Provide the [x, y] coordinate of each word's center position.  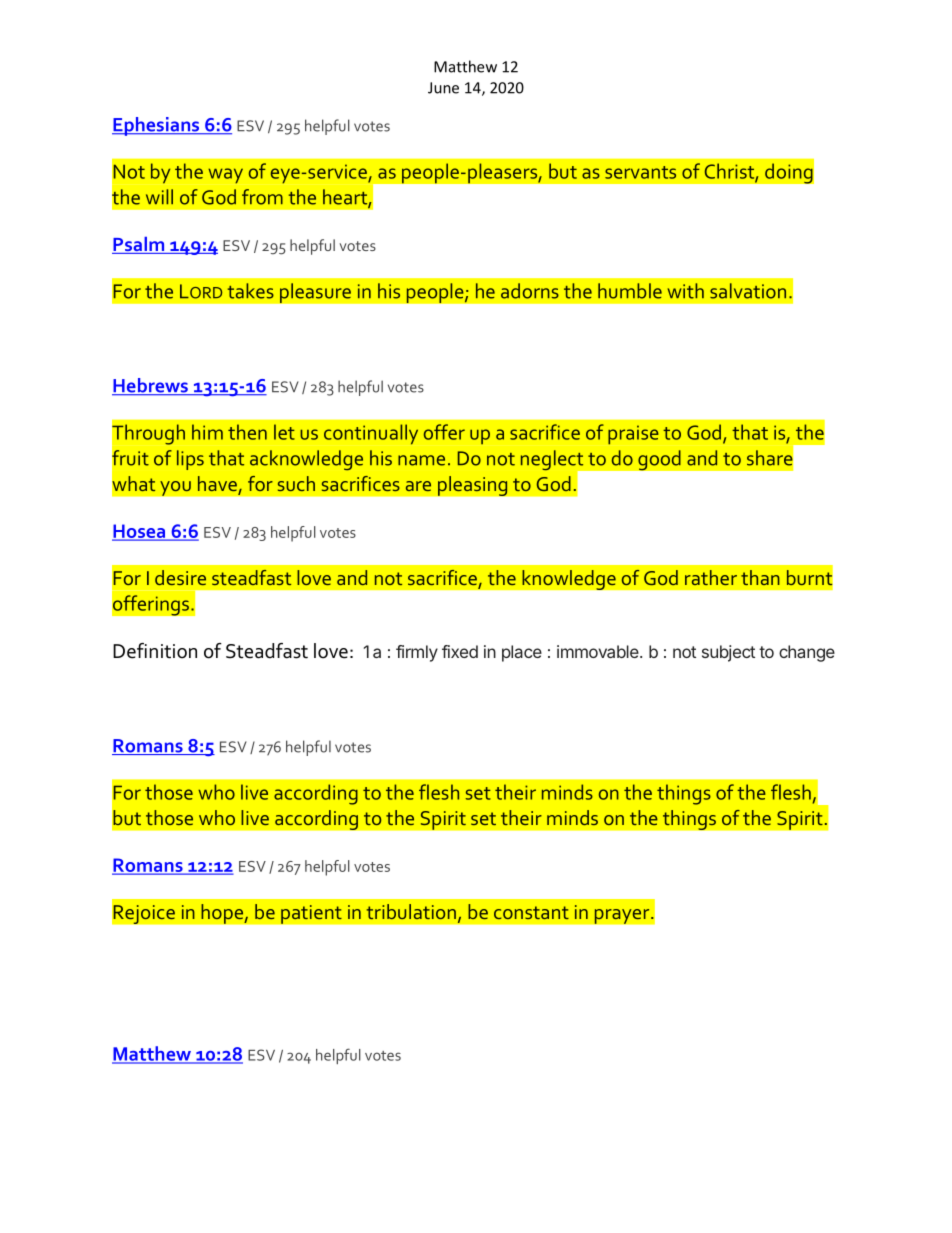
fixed [460, 651]
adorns [530, 291]
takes [251, 291]
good [659, 460]
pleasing [473, 486]
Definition [155, 651]
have [218, 485]
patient [311, 914]
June [443, 88]
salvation [748, 291]
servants [640, 172]
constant [531, 912]
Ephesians [157, 126]
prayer [623, 916]
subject [728, 653]
